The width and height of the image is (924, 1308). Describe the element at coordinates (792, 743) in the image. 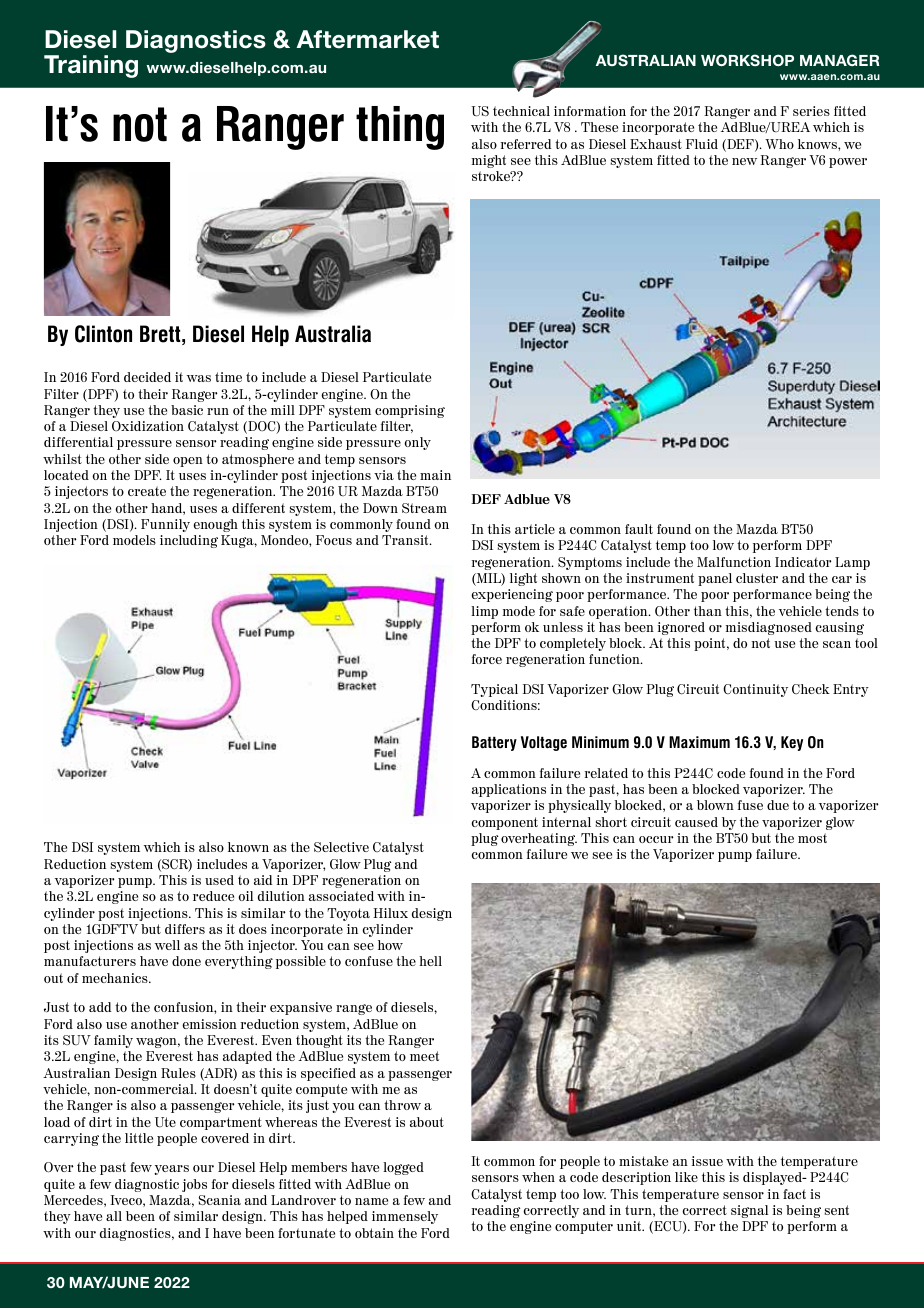

I see `Key` at that location.
